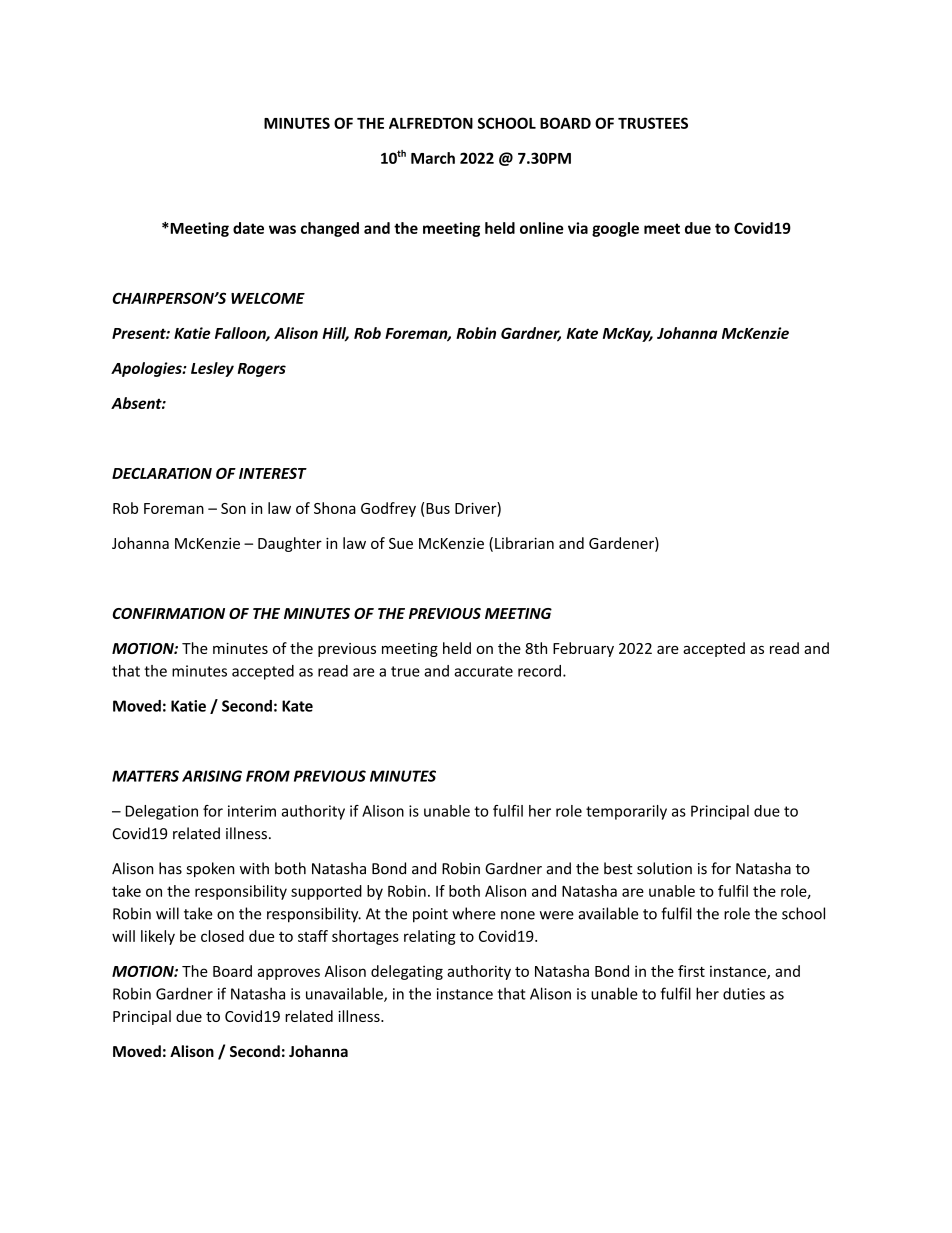 The image size is (952, 1233). I want to click on ARISING, so click(212, 776).
